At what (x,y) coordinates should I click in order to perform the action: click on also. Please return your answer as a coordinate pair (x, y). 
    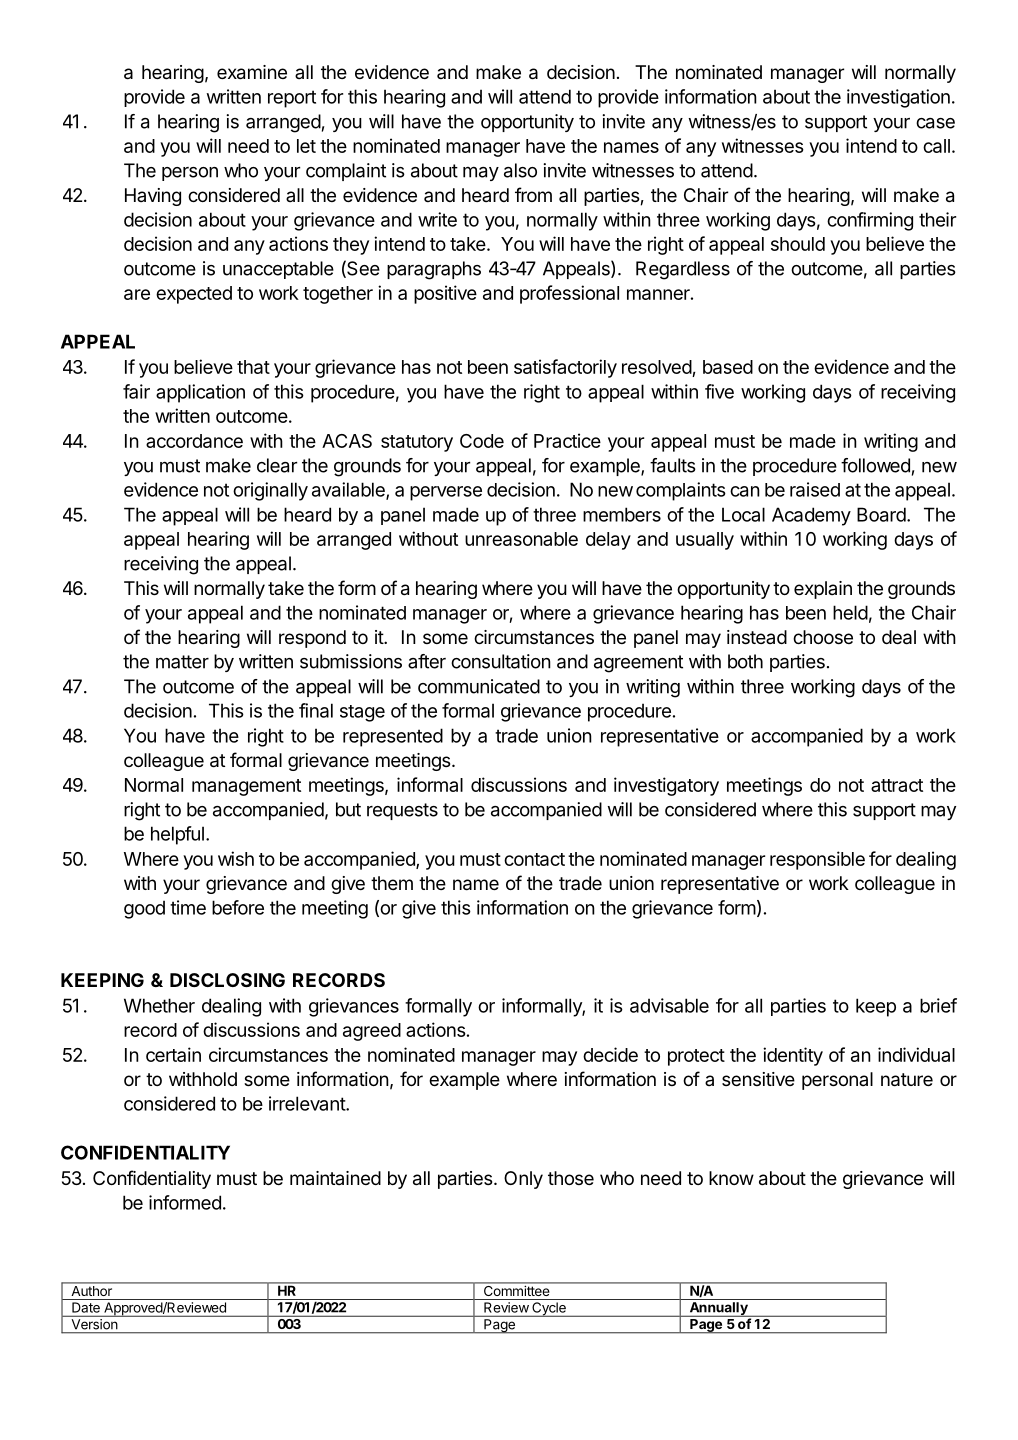
    Looking at the image, I should click on (520, 170).
